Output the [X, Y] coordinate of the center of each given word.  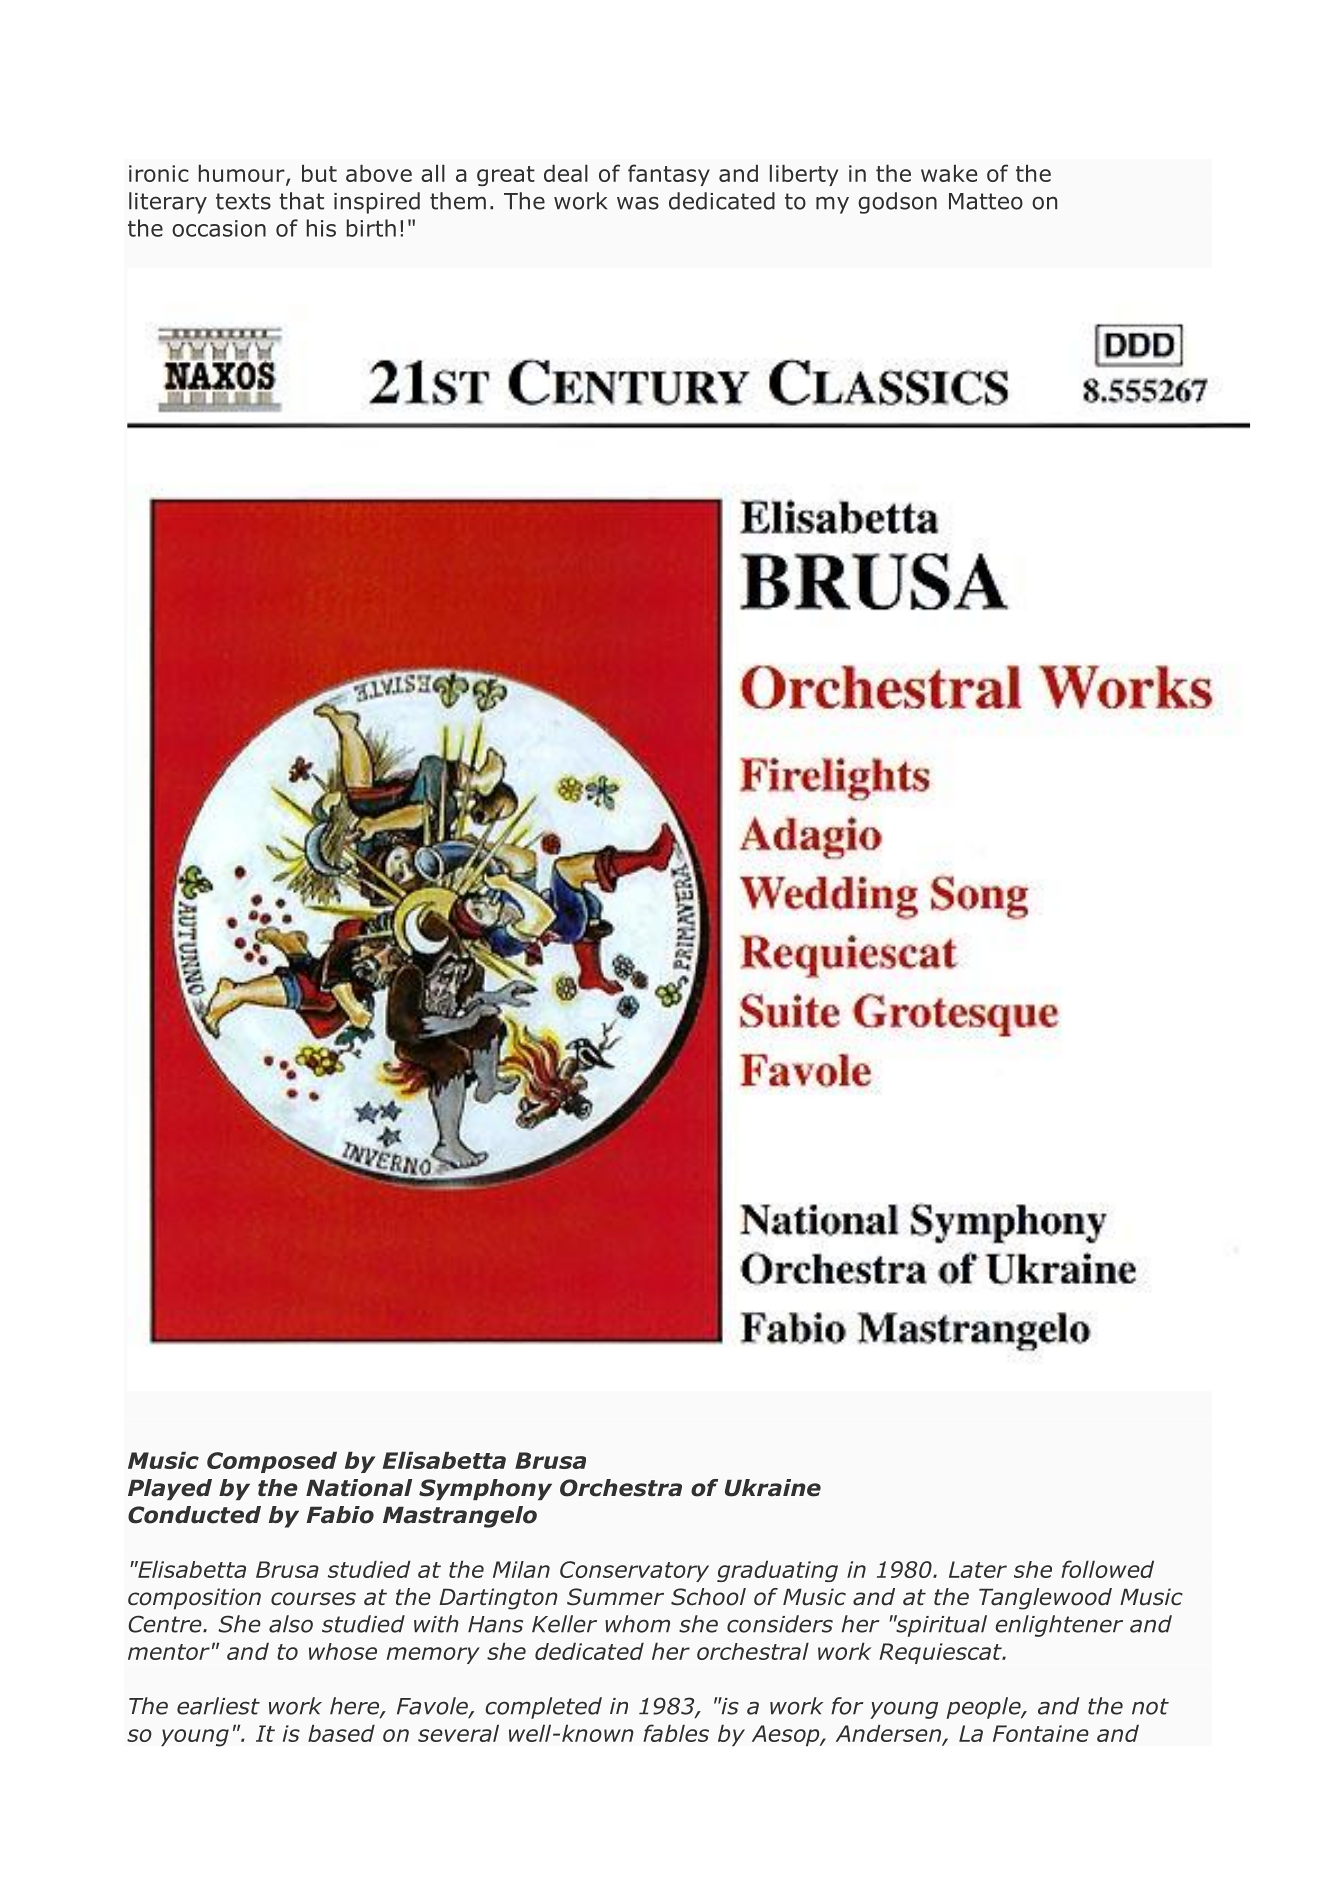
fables [676, 1733]
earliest [218, 1706]
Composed [272, 1462]
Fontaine [1041, 1733]
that [301, 201]
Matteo [986, 201]
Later [978, 1569]
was [638, 203]
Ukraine [773, 1488]
